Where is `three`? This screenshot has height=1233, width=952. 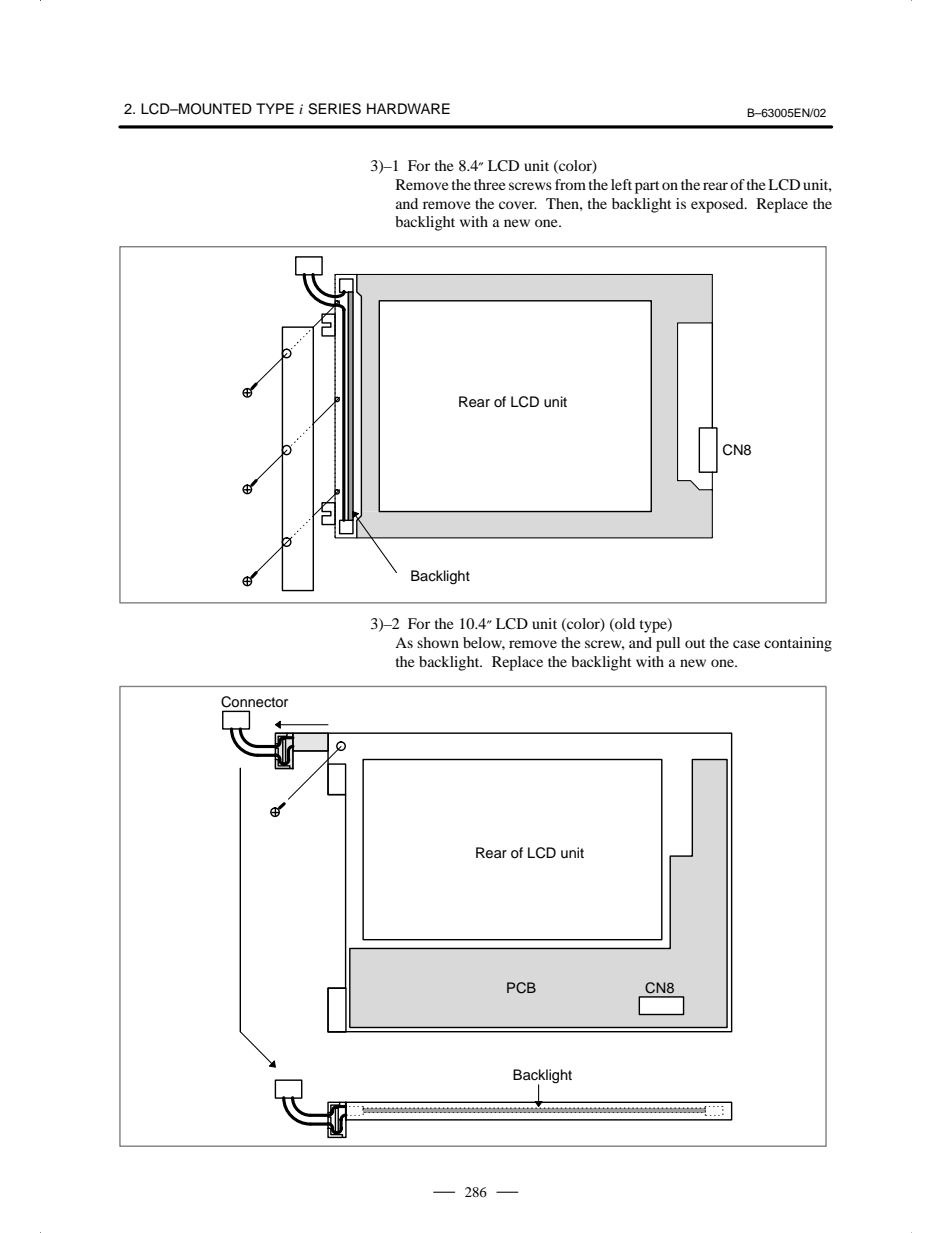 three is located at coordinates (489, 184).
